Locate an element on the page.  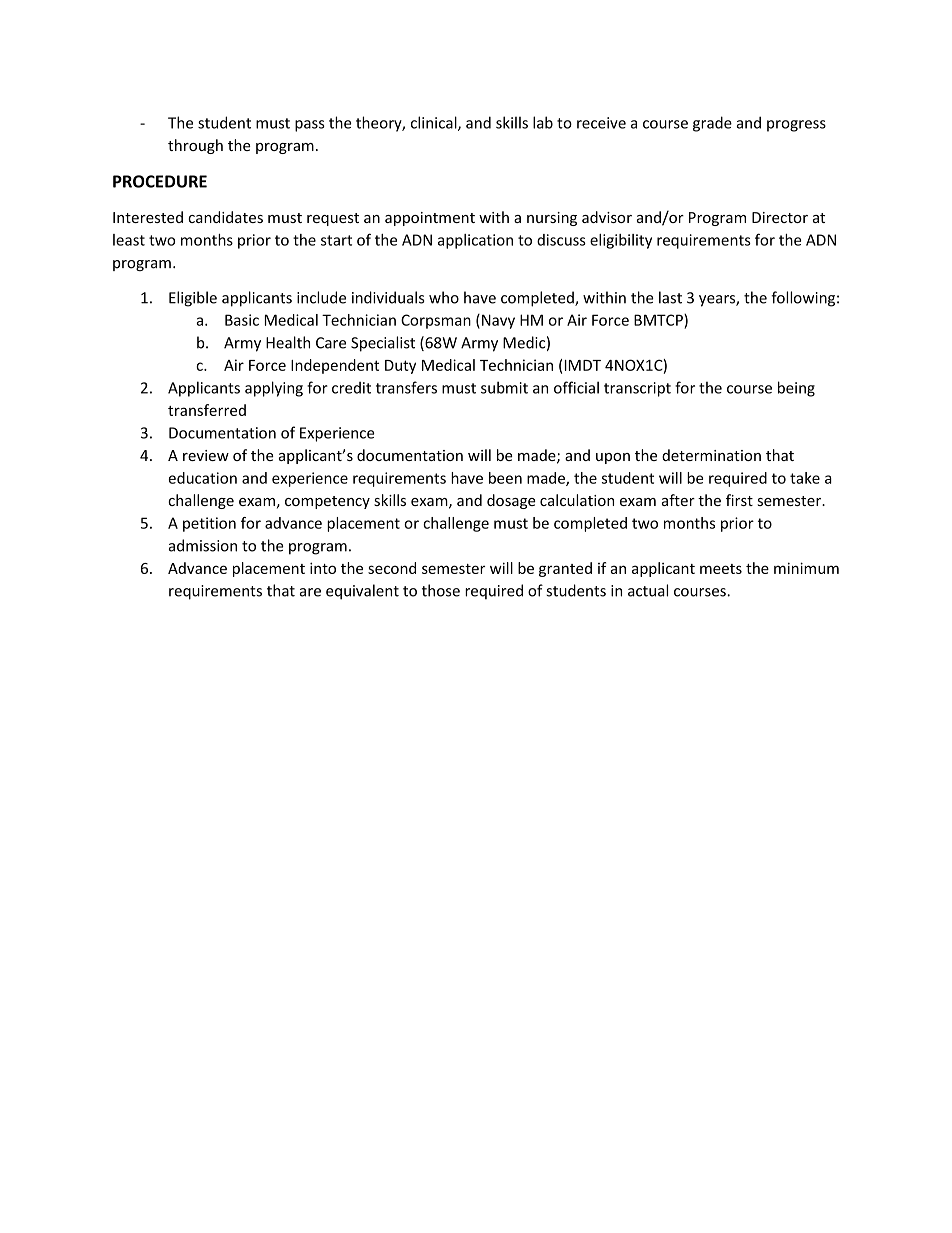
admission is located at coordinates (203, 545).
